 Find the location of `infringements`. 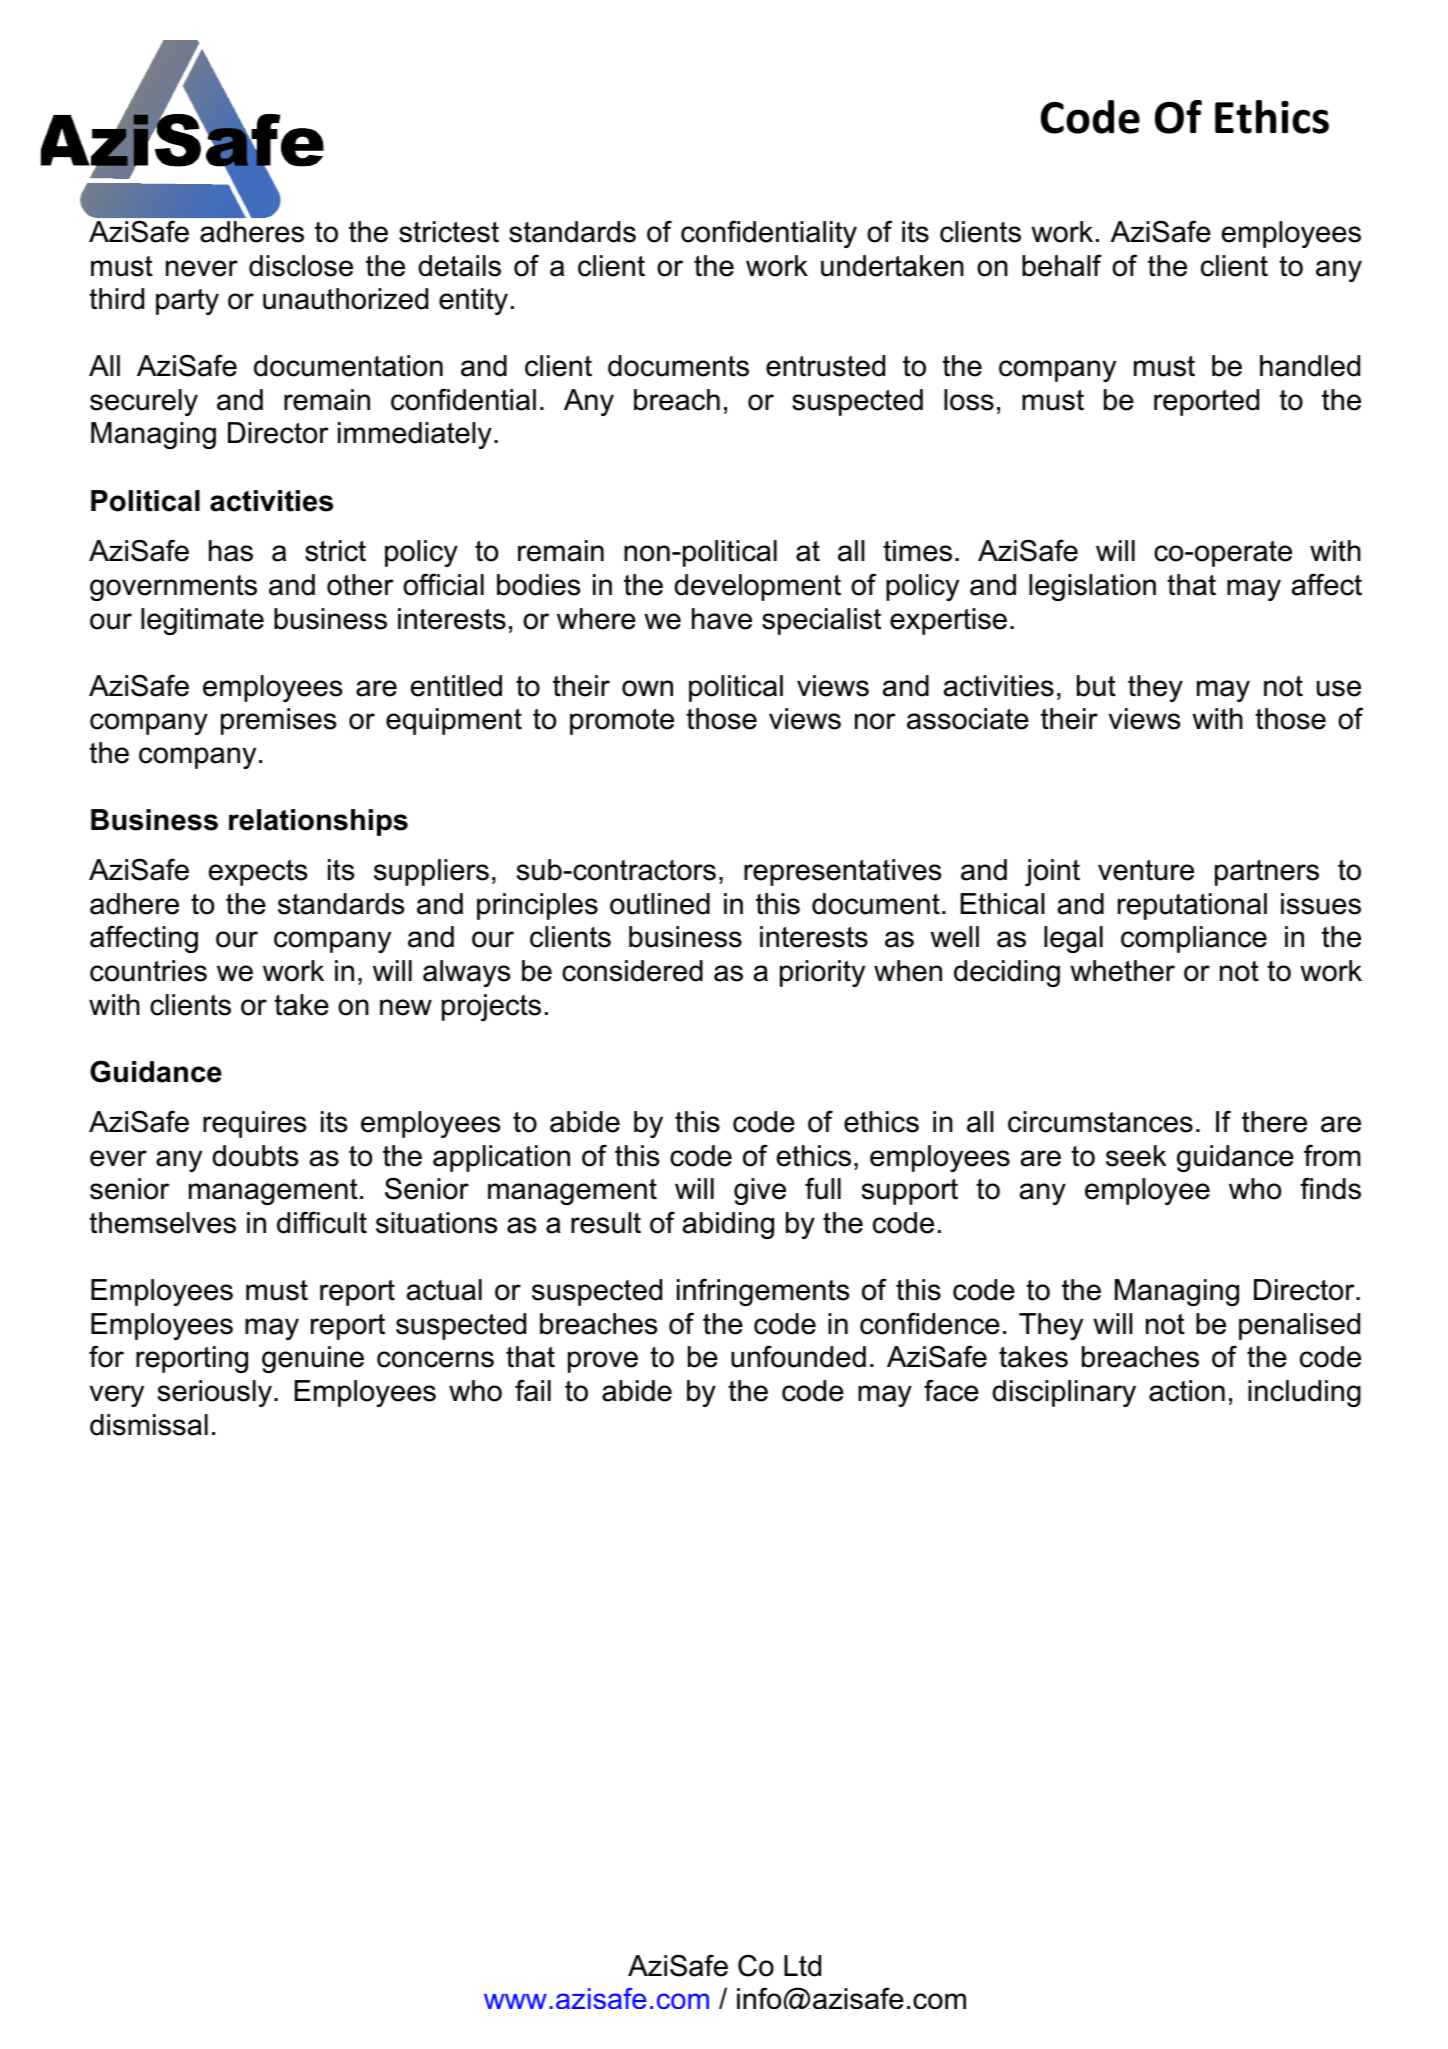

infringements is located at coordinates (763, 1292).
